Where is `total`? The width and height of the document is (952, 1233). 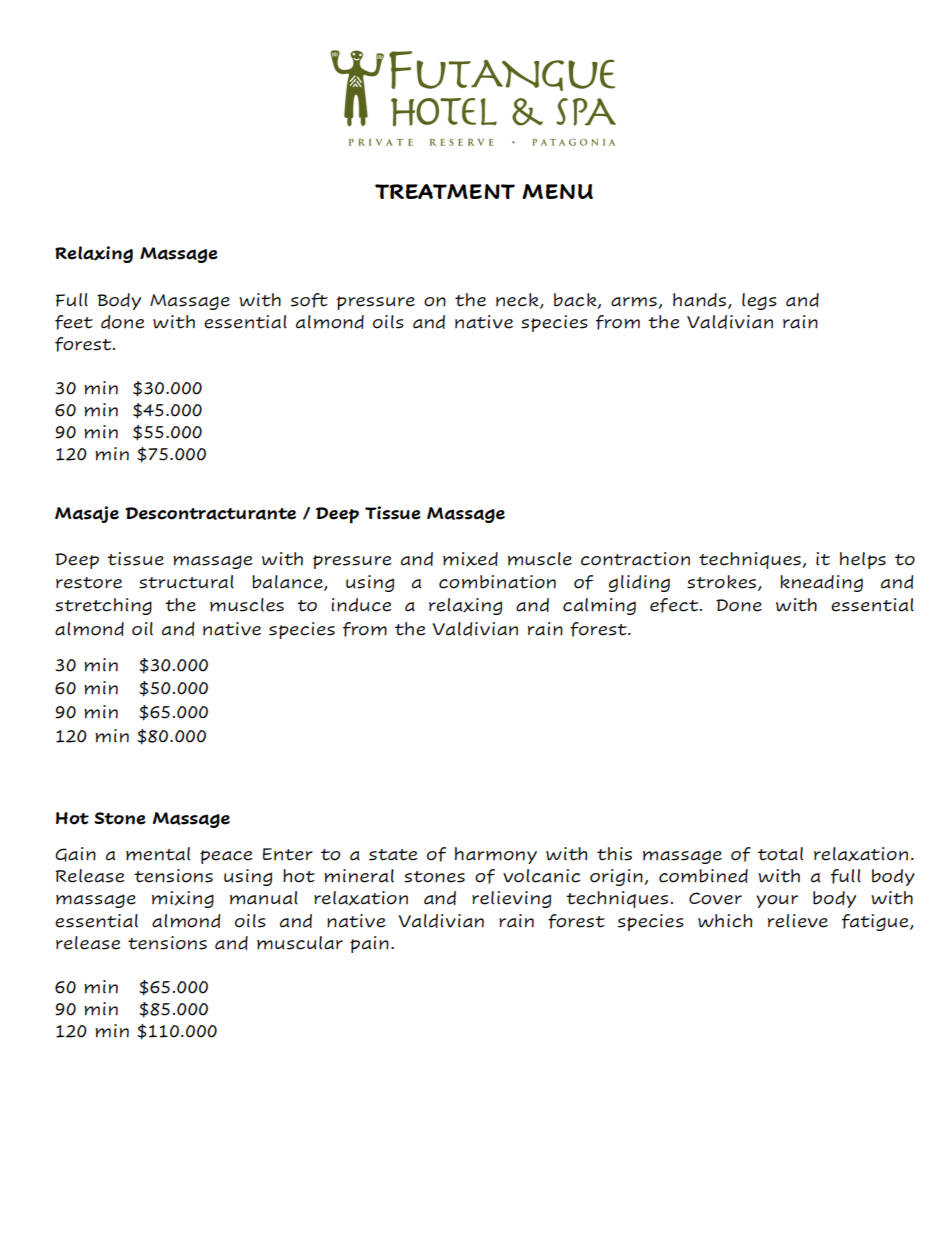 total is located at coordinates (780, 854).
